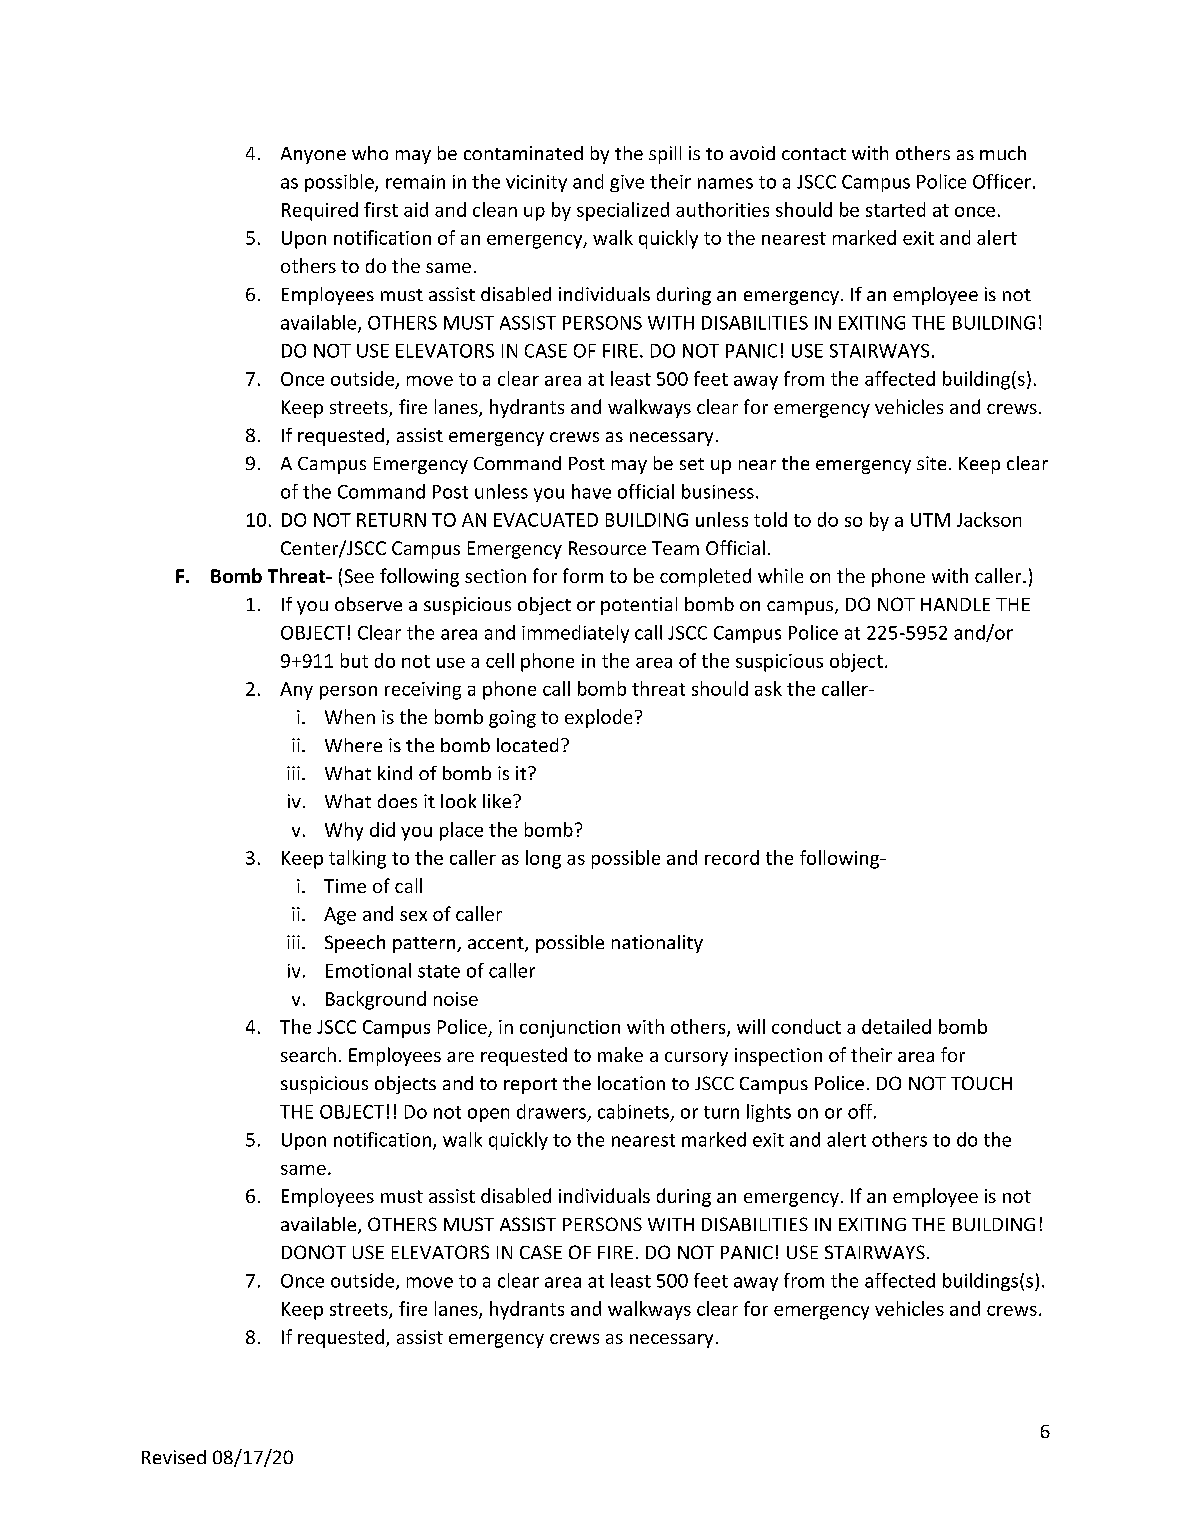  I want to click on HANDLE, so click(955, 604).
